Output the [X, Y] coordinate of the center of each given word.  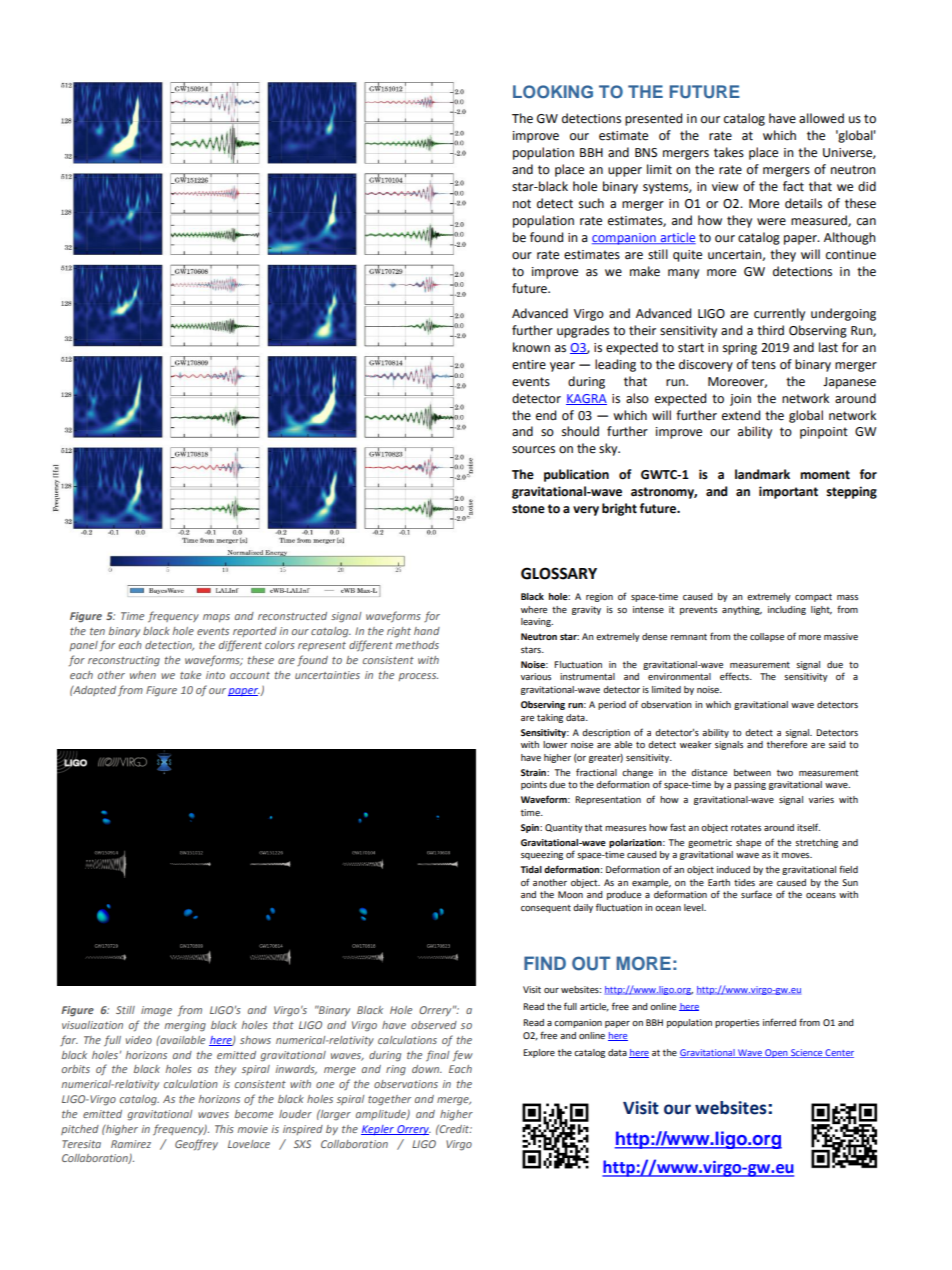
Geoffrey [196, 1144]
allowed [821, 118]
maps [216, 618]
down [427, 1069]
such [591, 203]
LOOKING [553, 92]
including [787, 610]
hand [427, 631]
